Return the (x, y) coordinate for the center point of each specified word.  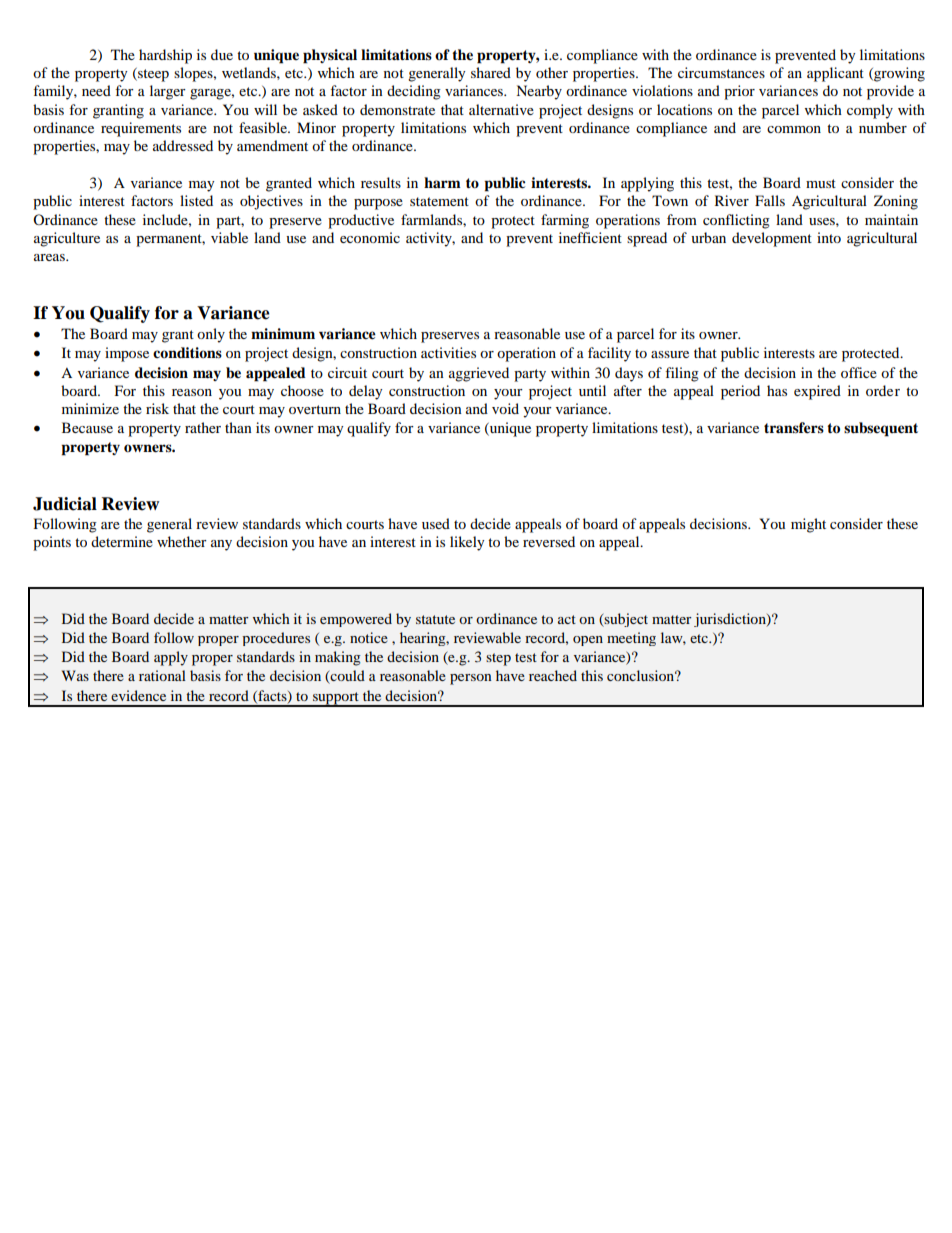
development (772, 239)
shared (491, 72)
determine (122, 541)
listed (196, 200)
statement (439, 201)
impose (127, 354)
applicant (835, 74)
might (808, 525)
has (777, 390)
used (436, 523)
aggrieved (479, 374)
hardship (165, 56)
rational (162, 675)
